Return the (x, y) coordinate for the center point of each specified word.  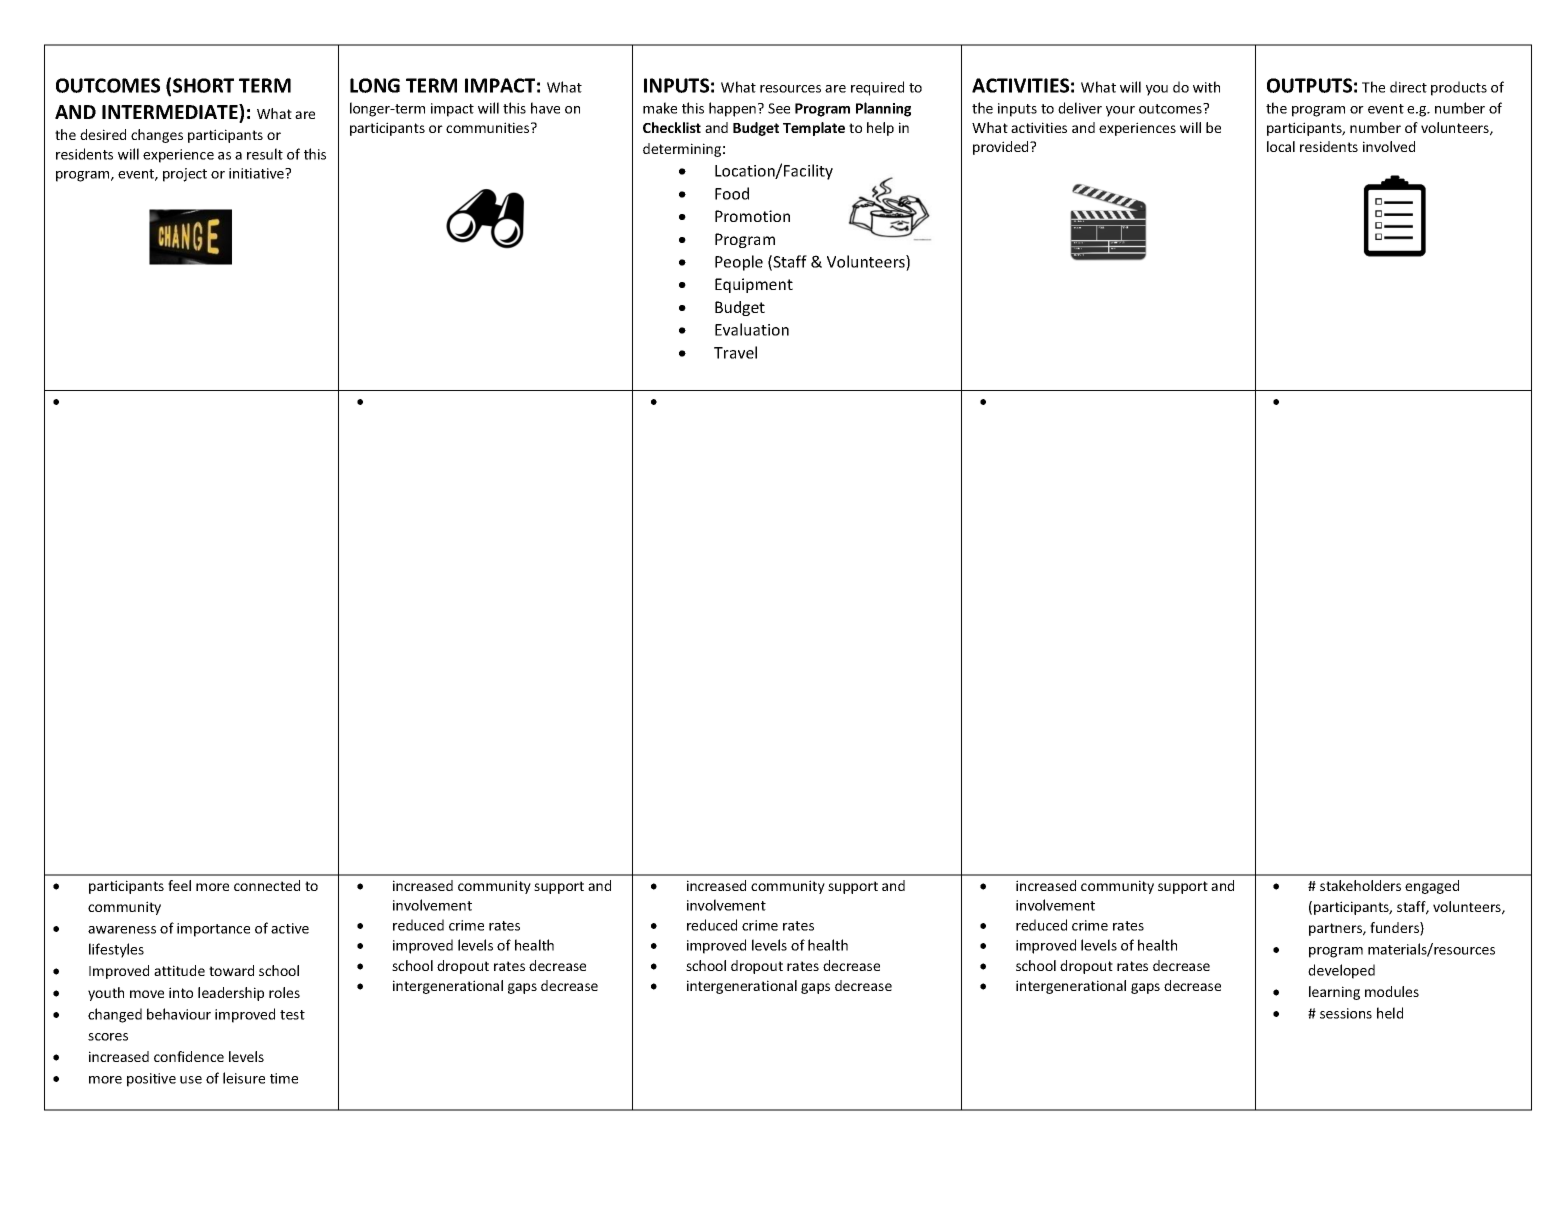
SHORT (203, 85)
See (779, 108)
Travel (735, 352)
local (1281, 146)
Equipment (754, 285)
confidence (189, 1056)
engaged (1432, 887)
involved (1389, 146)
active (290, 928)
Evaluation (752, 329)
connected (267, 885)
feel (179, 885)
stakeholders (1360, 885)
